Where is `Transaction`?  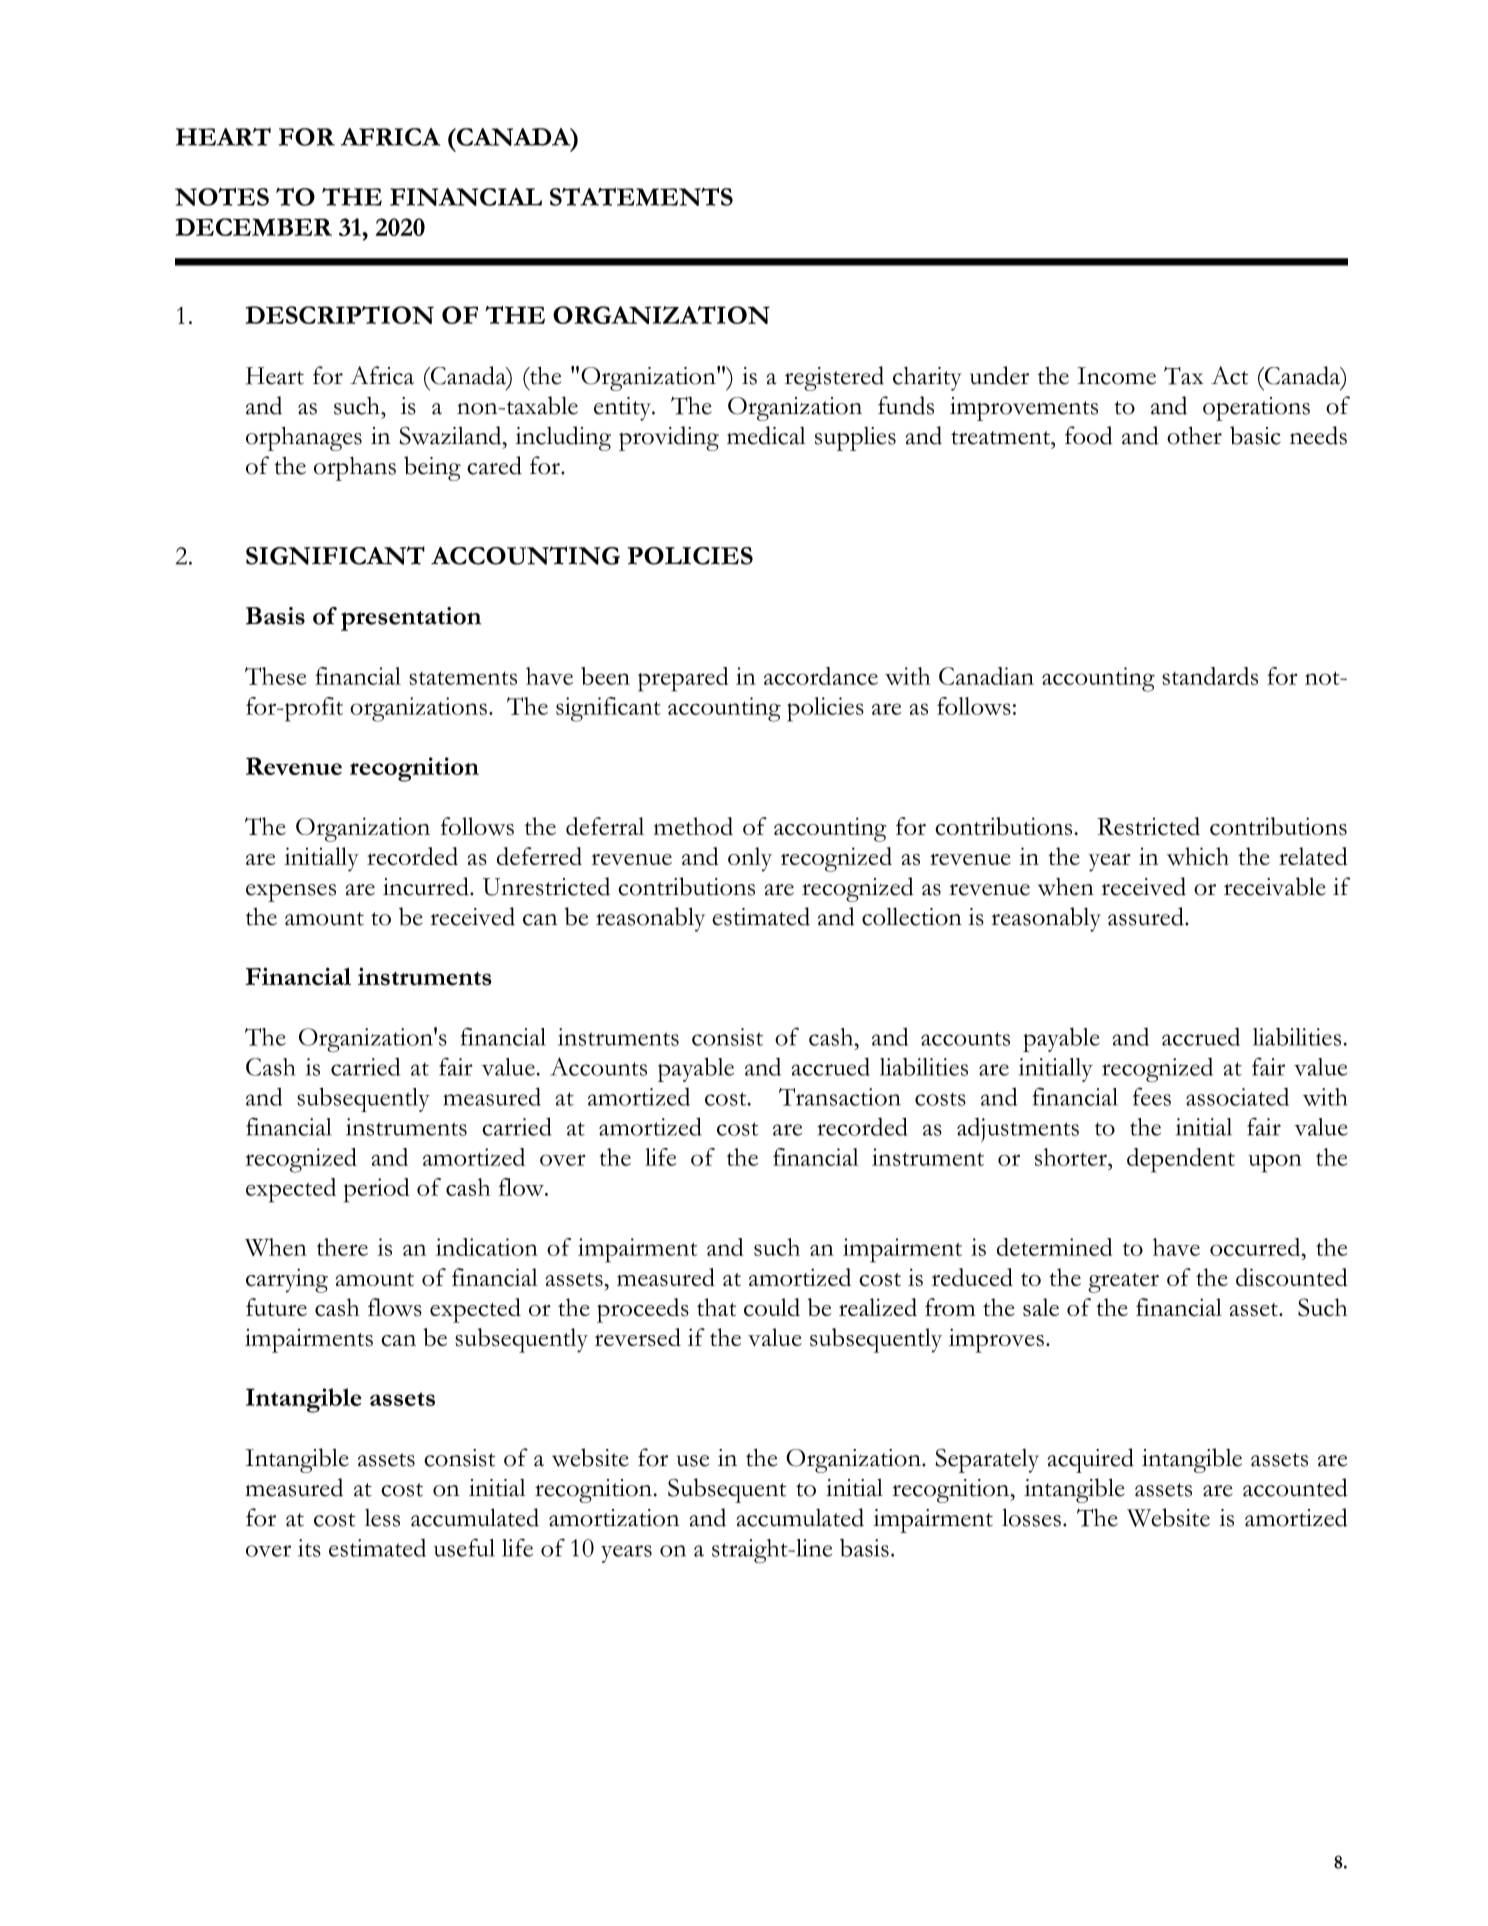 Transaction is located at coordinates (840, 1097).
